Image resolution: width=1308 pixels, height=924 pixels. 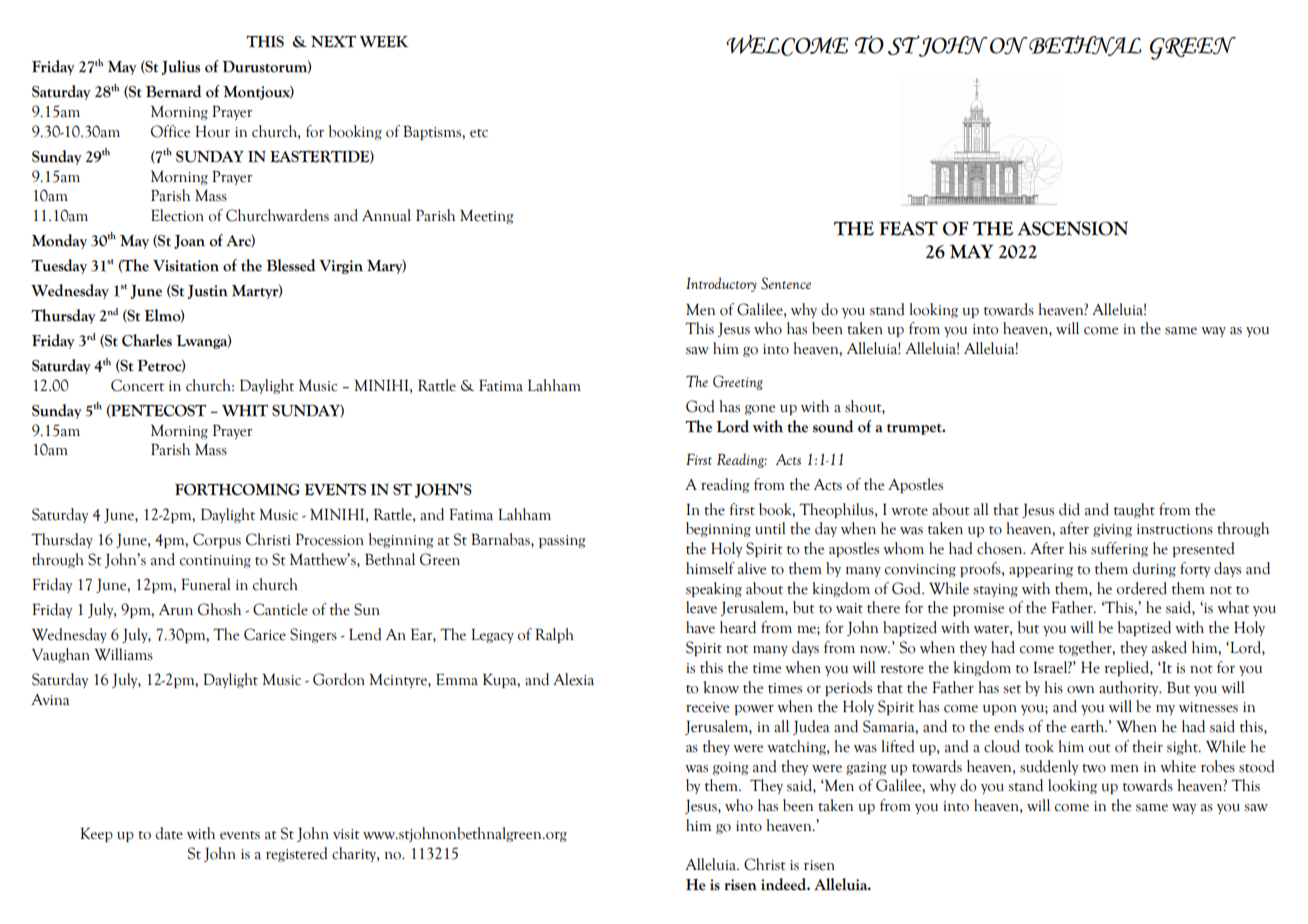 I want to click on Joan, so click(x=189, y=242).
